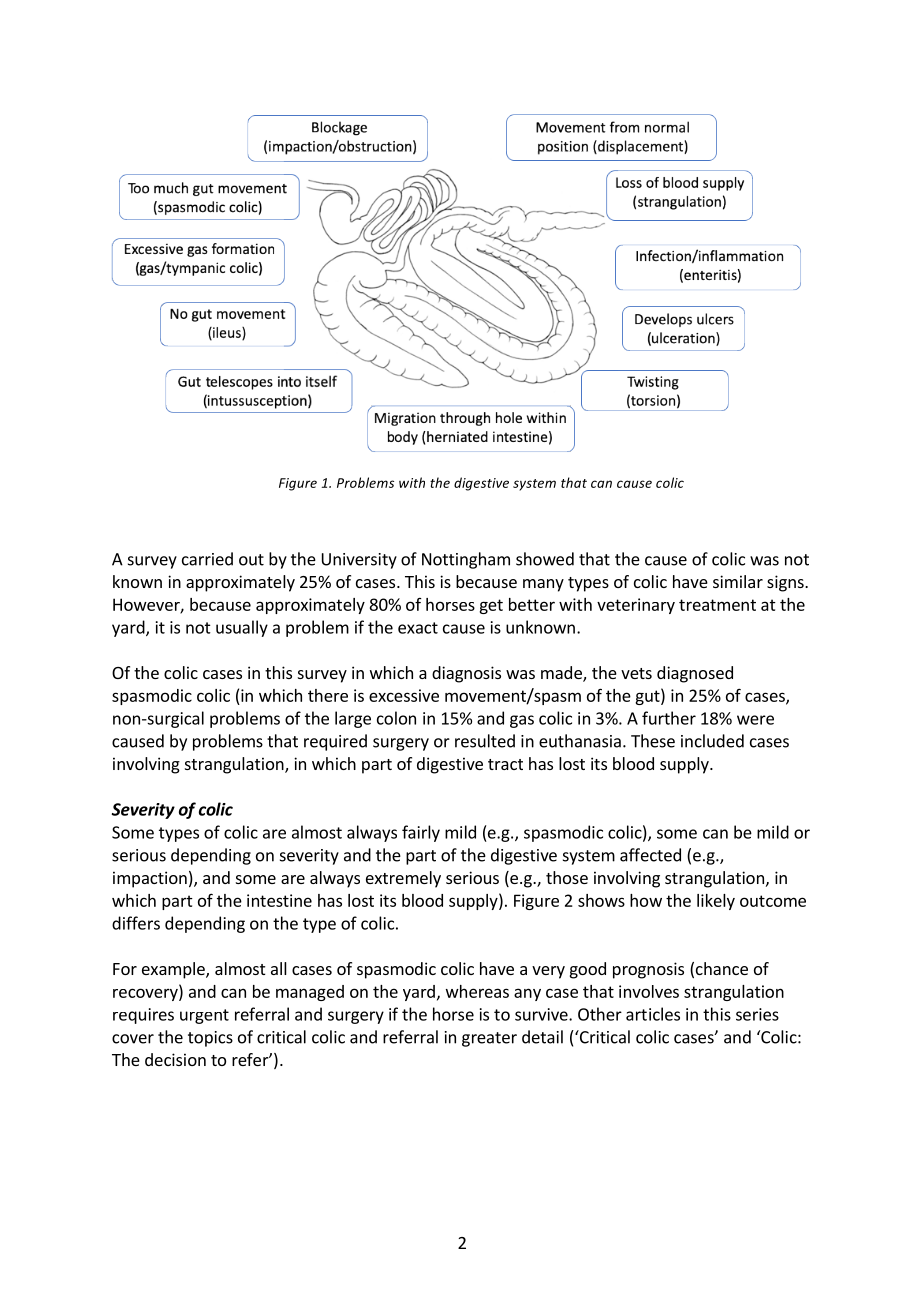  Describe the element at coordinates (489, 1039) in the image. I see `greater` at that location.
